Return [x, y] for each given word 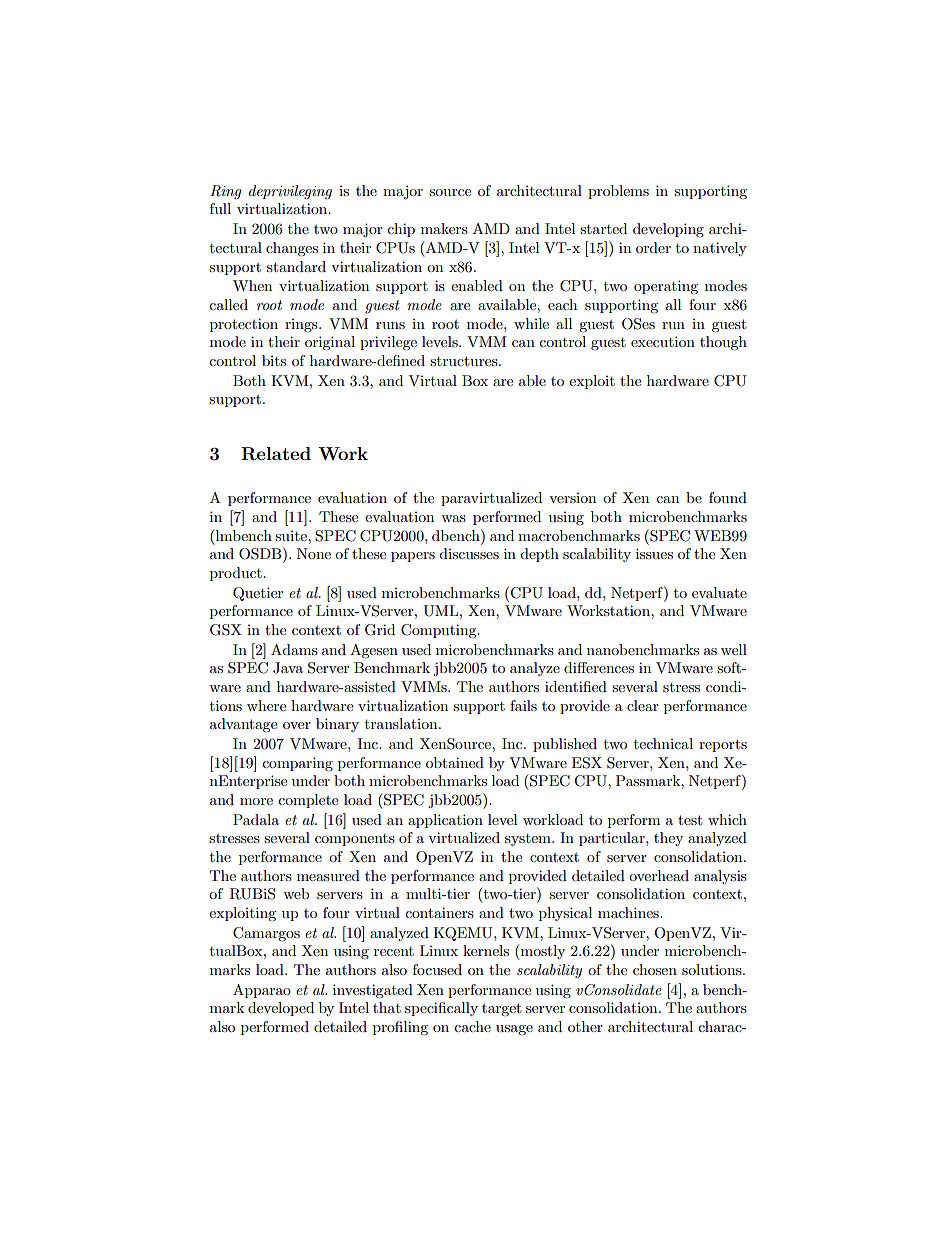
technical [663, 743]
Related [276, 454]
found [728, 497]
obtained [455, 762]
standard [296, 266]
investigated [373, 991]
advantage [243, 725]
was [453, 518]
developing [668, 230]
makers [444, 228]
